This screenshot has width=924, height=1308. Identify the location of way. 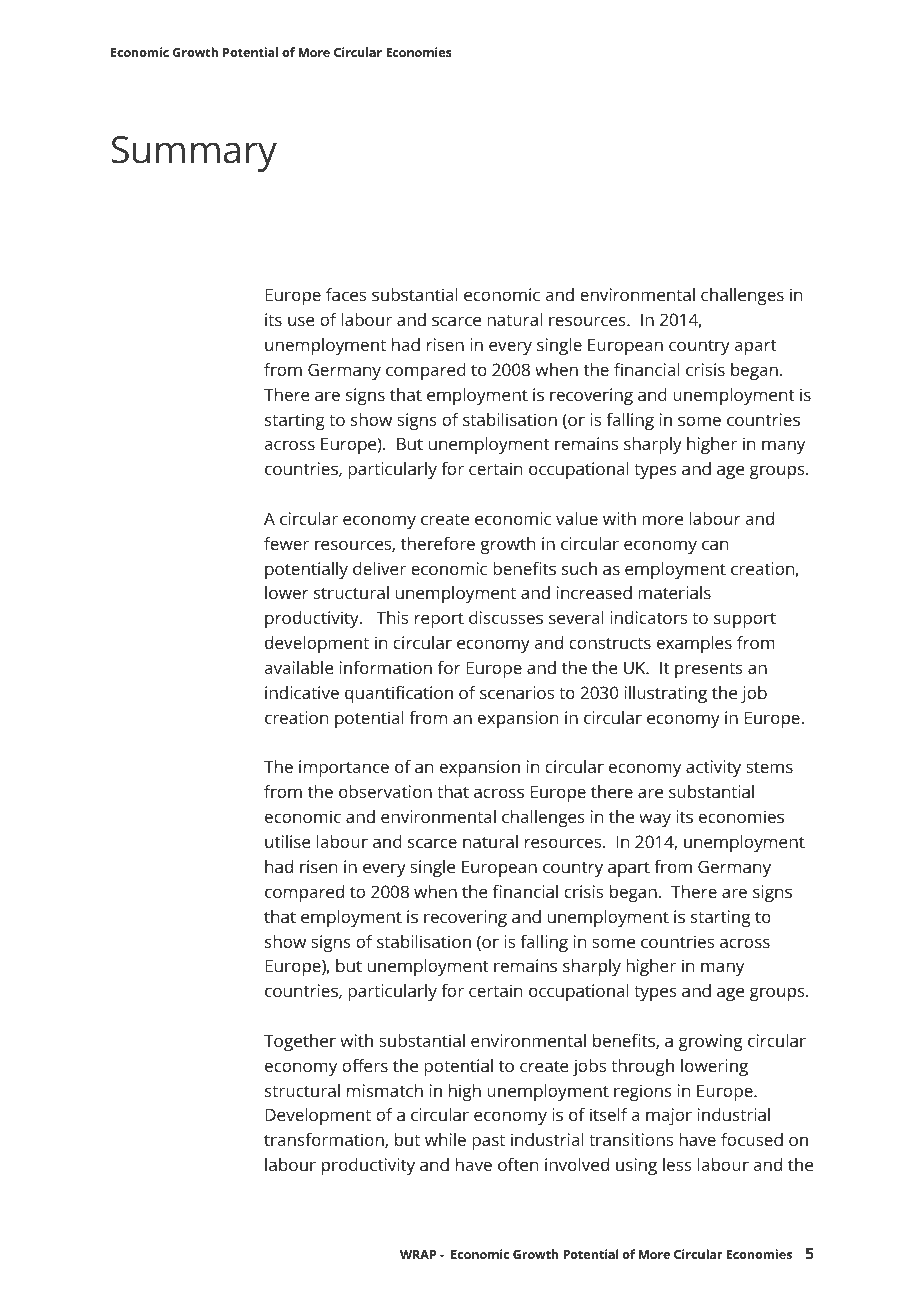
(655, 820).
